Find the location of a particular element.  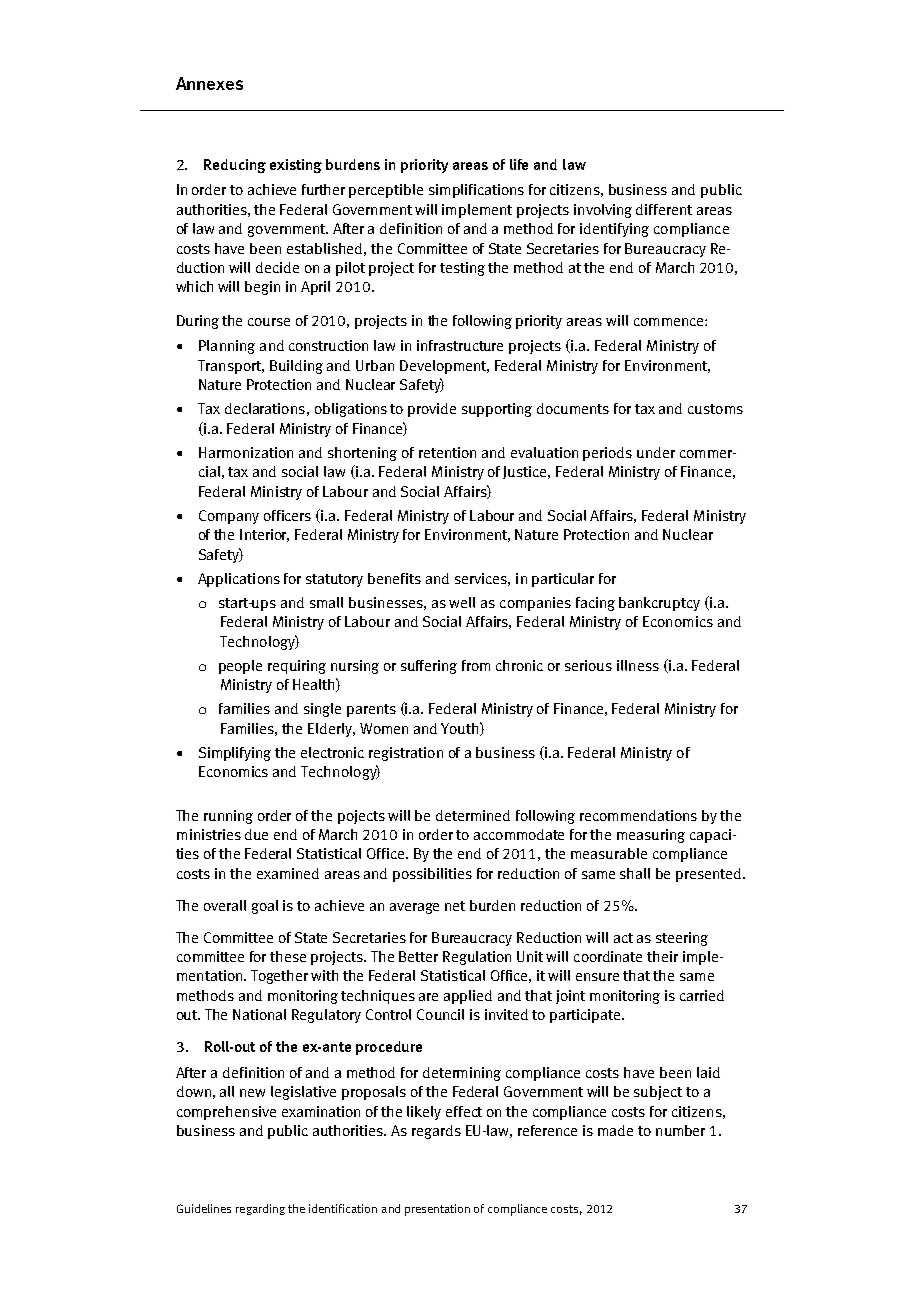

regarding is located at coordinates (260, 1209).
